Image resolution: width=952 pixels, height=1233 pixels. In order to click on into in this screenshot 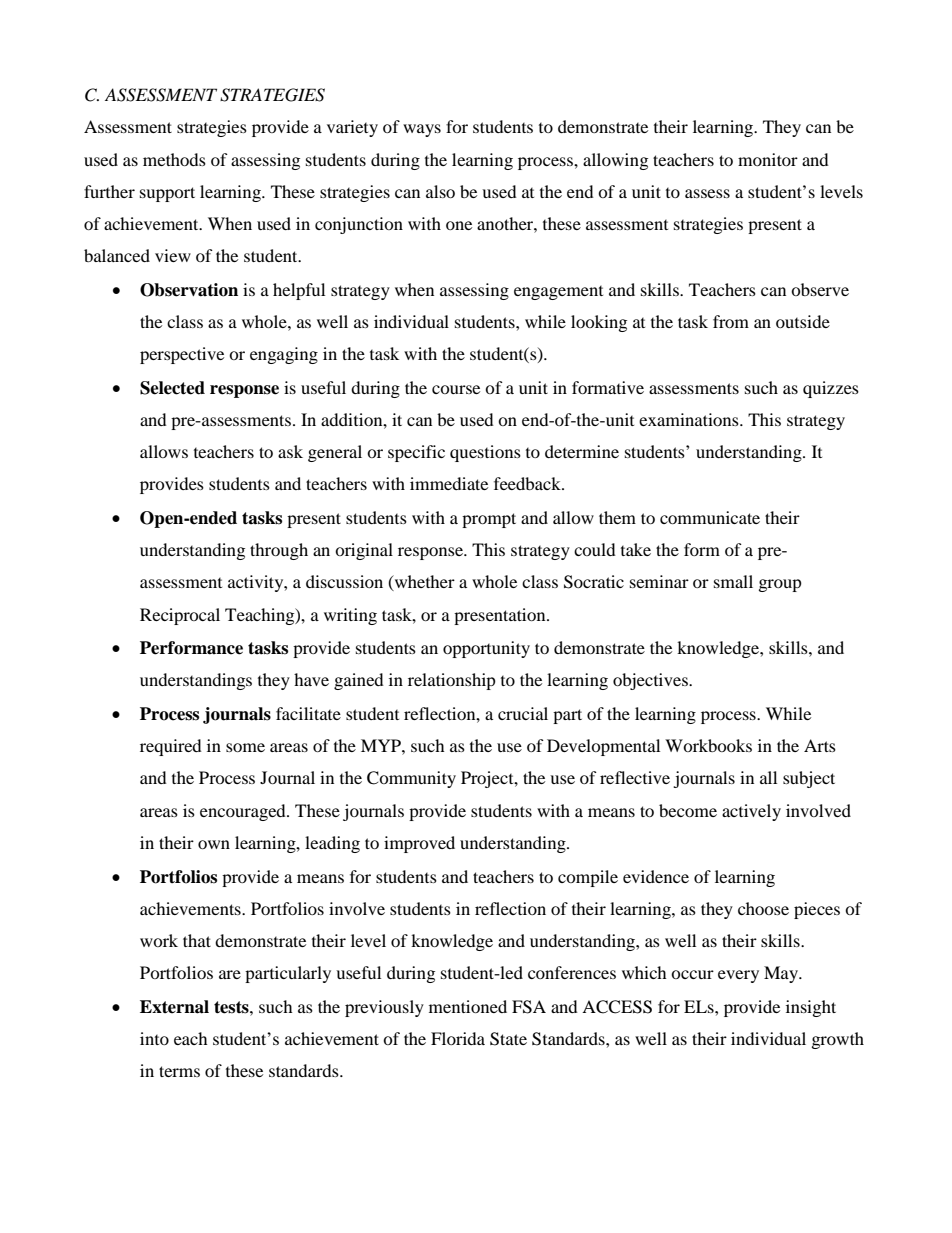, I will do `click(154, 1038)`.
